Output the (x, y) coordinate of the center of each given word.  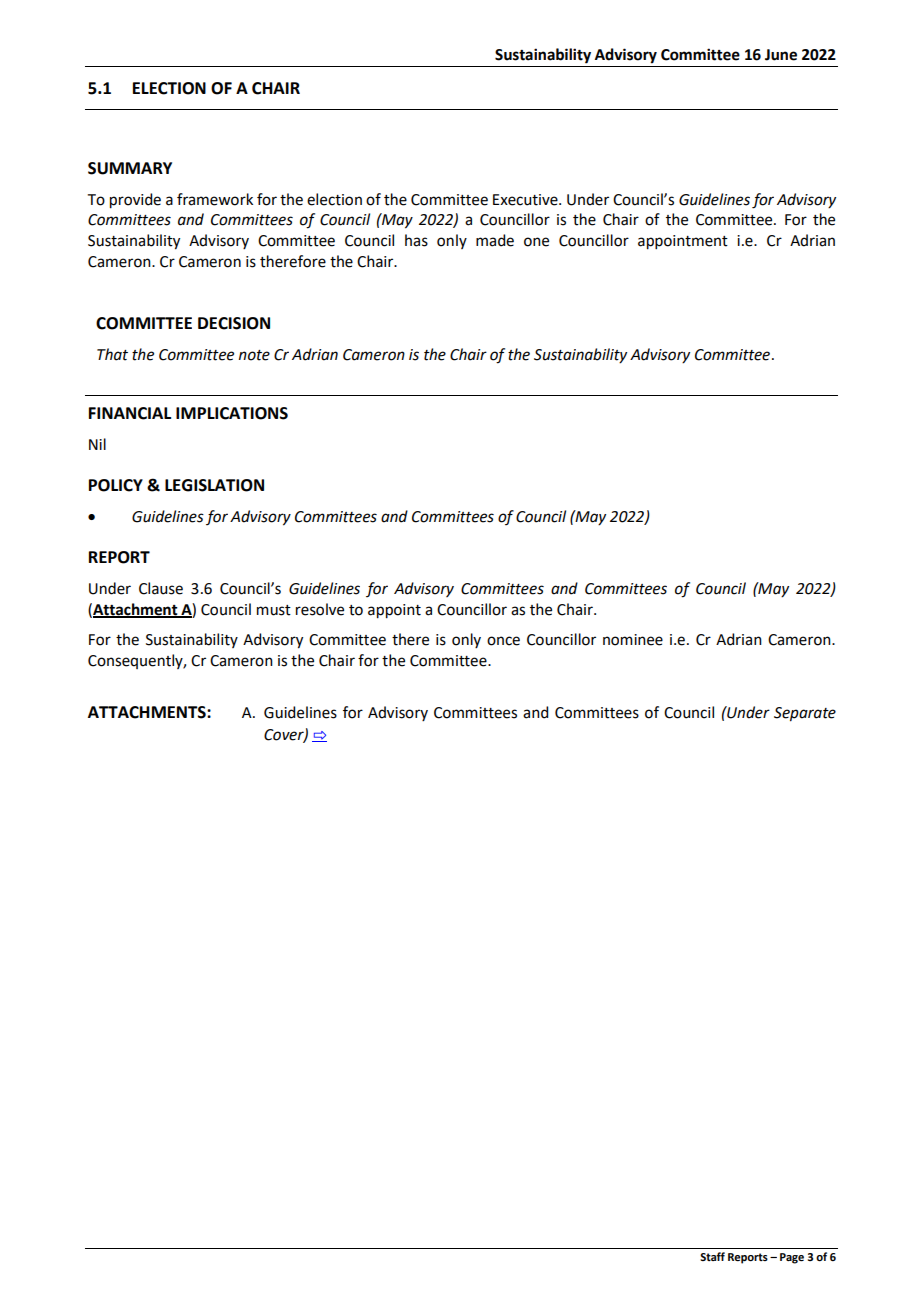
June (781, 55)
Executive (526, 200)
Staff (712, 1256)
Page (792, 1258)
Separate (805, 714)
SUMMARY (130, 168)
